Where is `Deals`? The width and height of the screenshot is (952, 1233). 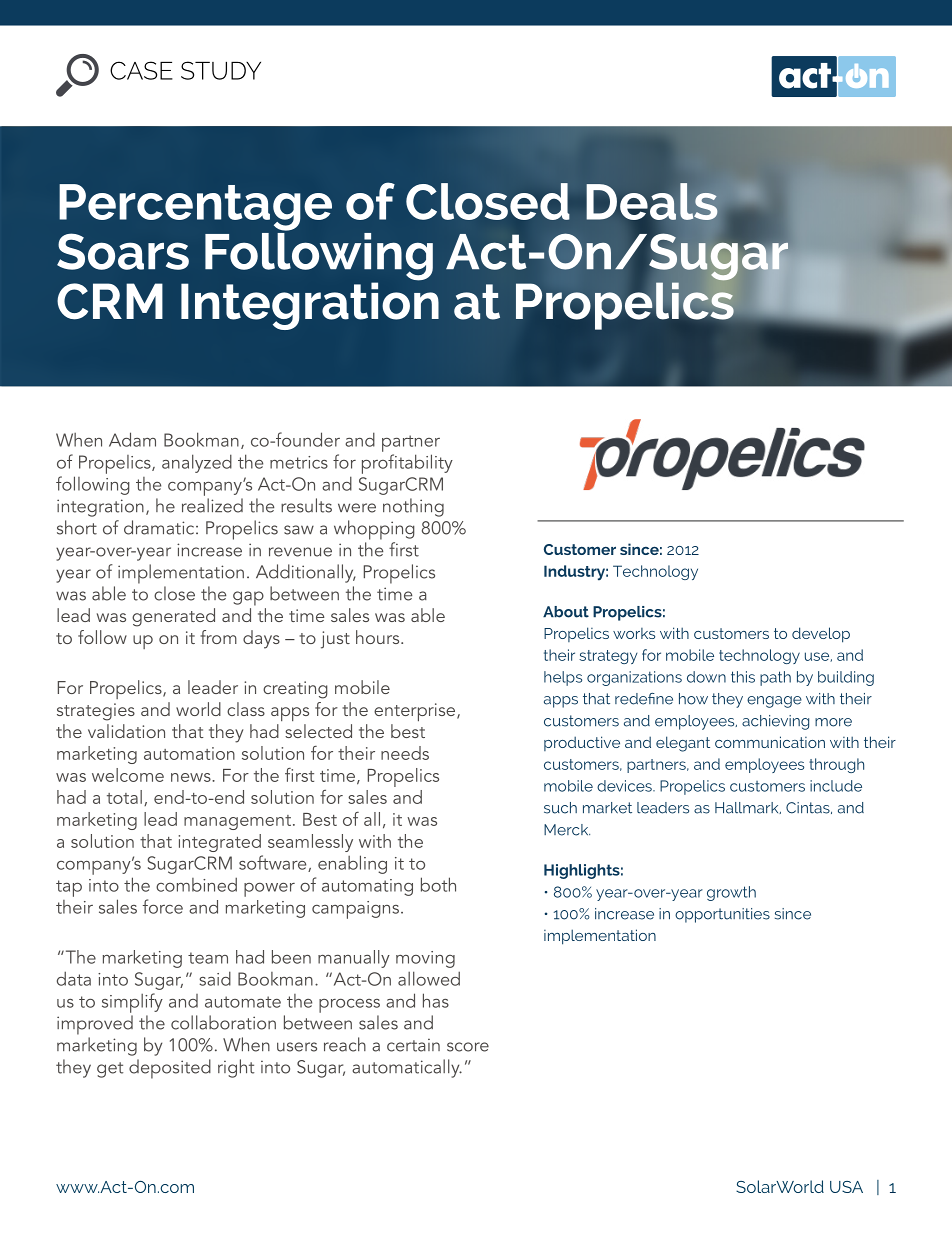 Deals is located at coordinates (652, 201).
